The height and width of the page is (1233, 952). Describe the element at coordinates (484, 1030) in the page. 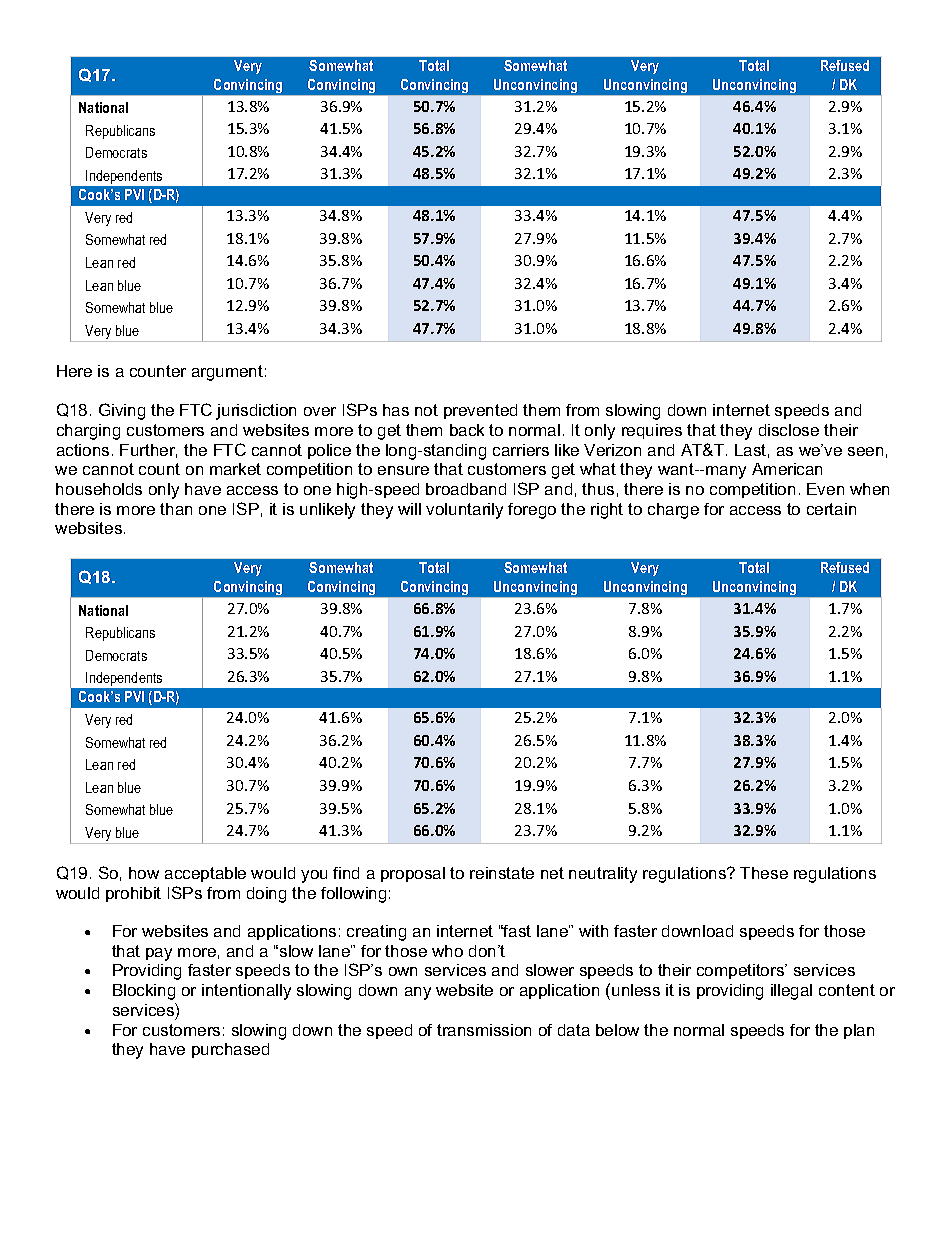

I see `transmission` at that location.
